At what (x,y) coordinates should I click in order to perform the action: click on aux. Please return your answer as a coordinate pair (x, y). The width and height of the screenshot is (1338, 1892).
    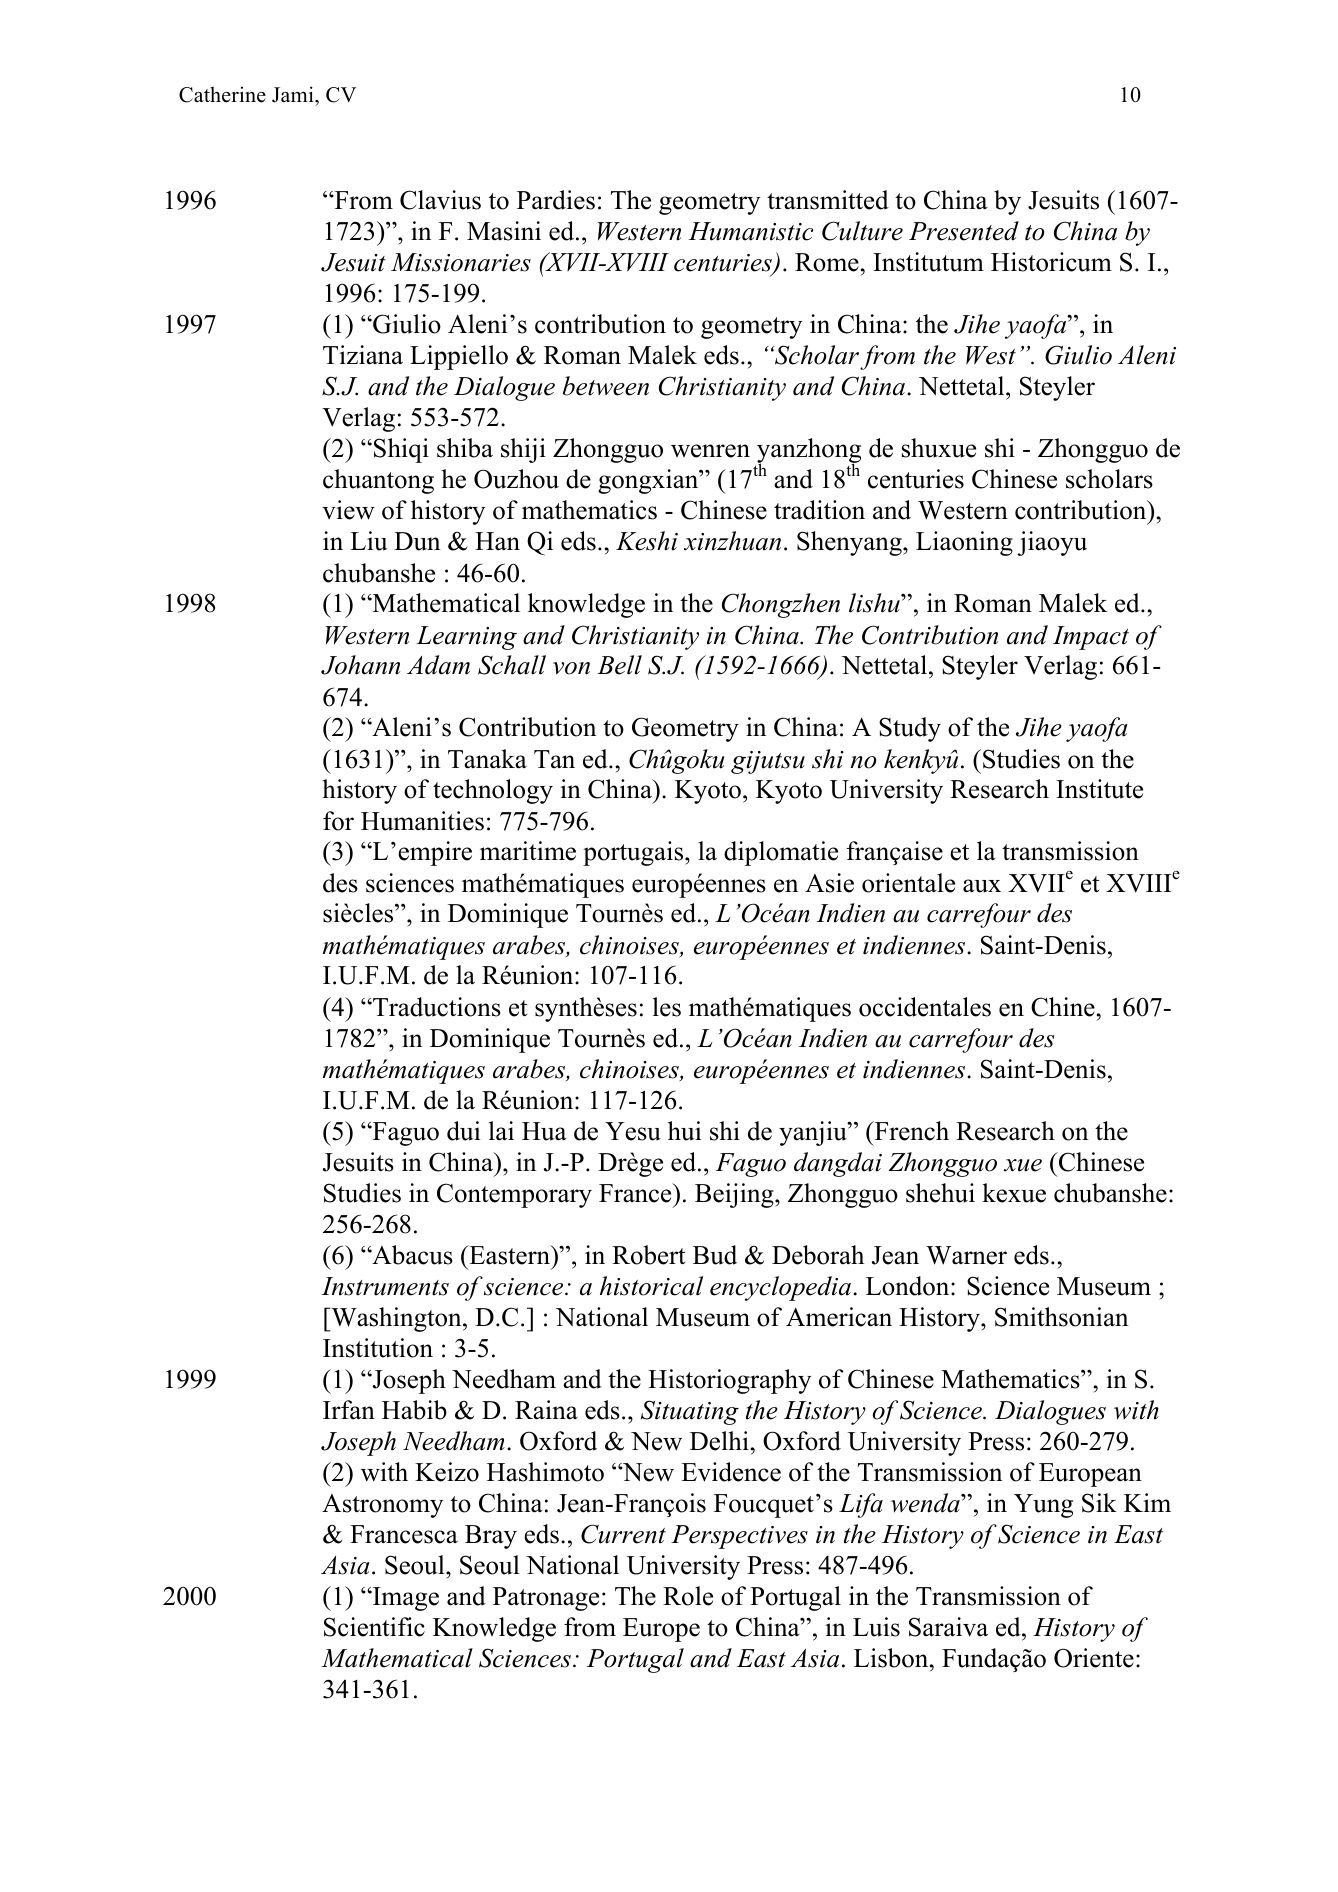
    Looking at the image, I should click on (982, 886).
